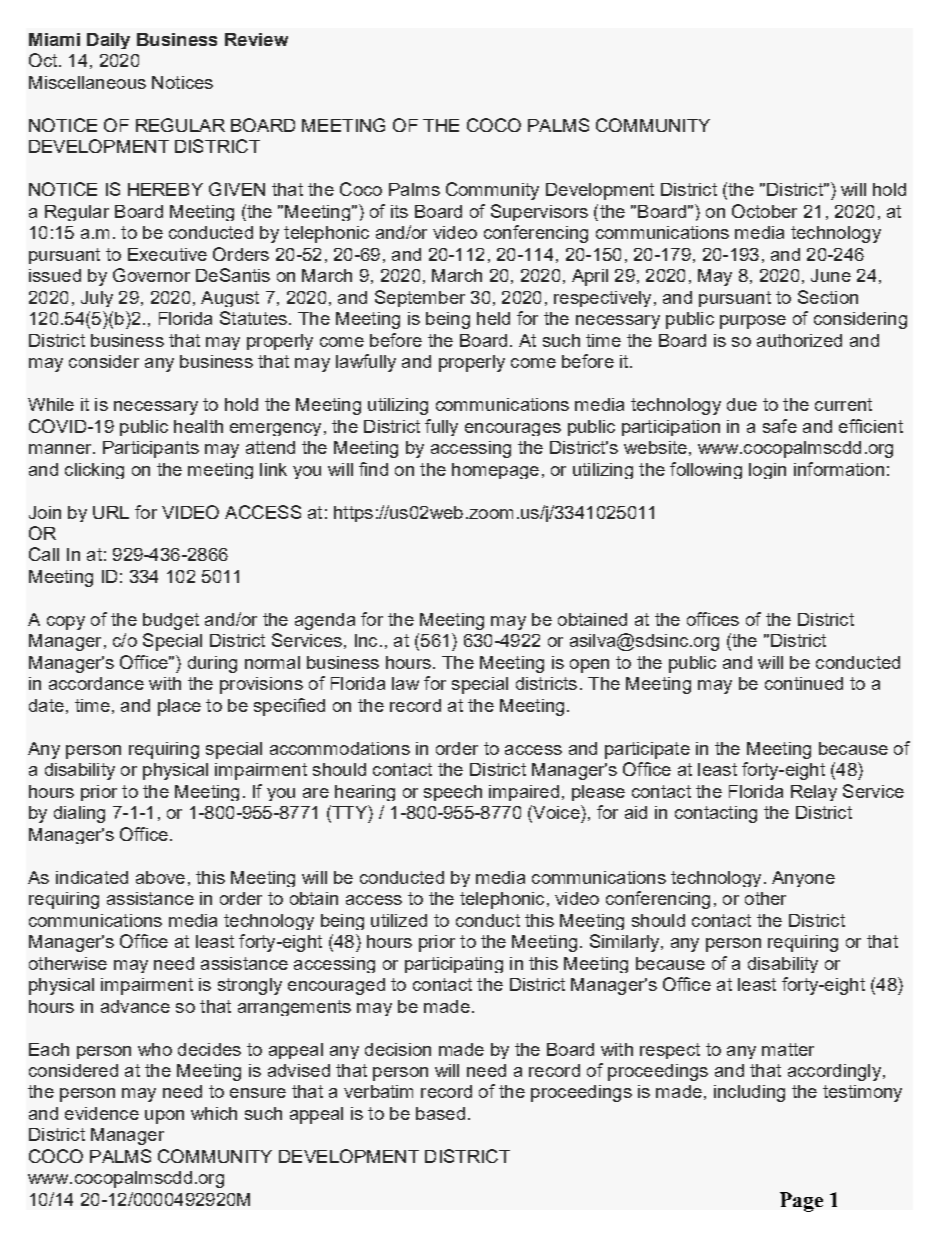  I want to click on login, so click(767, 471).
